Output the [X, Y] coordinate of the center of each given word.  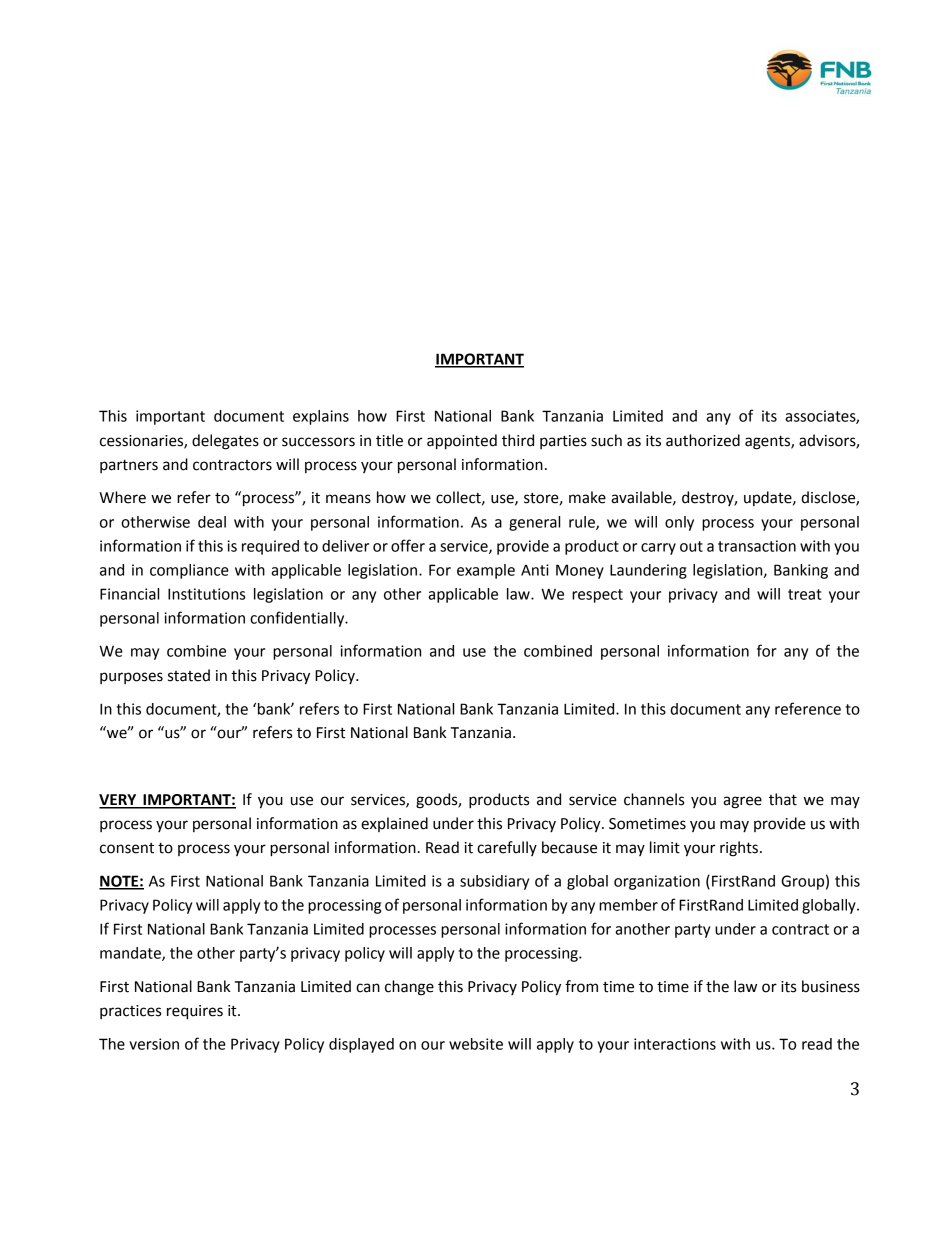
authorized [703, 440]
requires [195, 1012]
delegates [225, 442]
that [783, 799]
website [476, 1044]
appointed [462, 442]
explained [394, 824]
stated [189, 675]
